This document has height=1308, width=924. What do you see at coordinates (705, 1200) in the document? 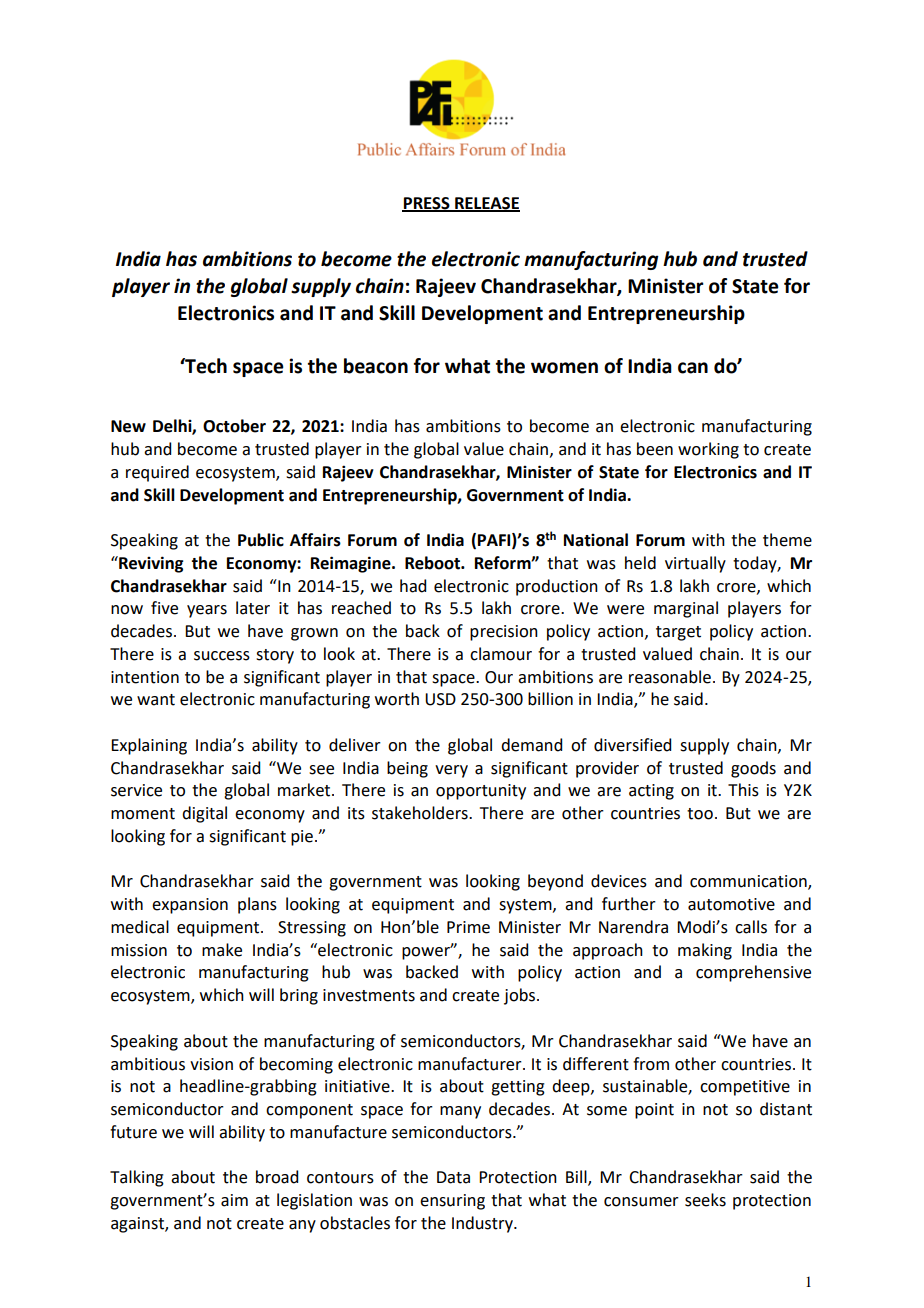
I see `seeks` at bounding box center [705, 1200].
